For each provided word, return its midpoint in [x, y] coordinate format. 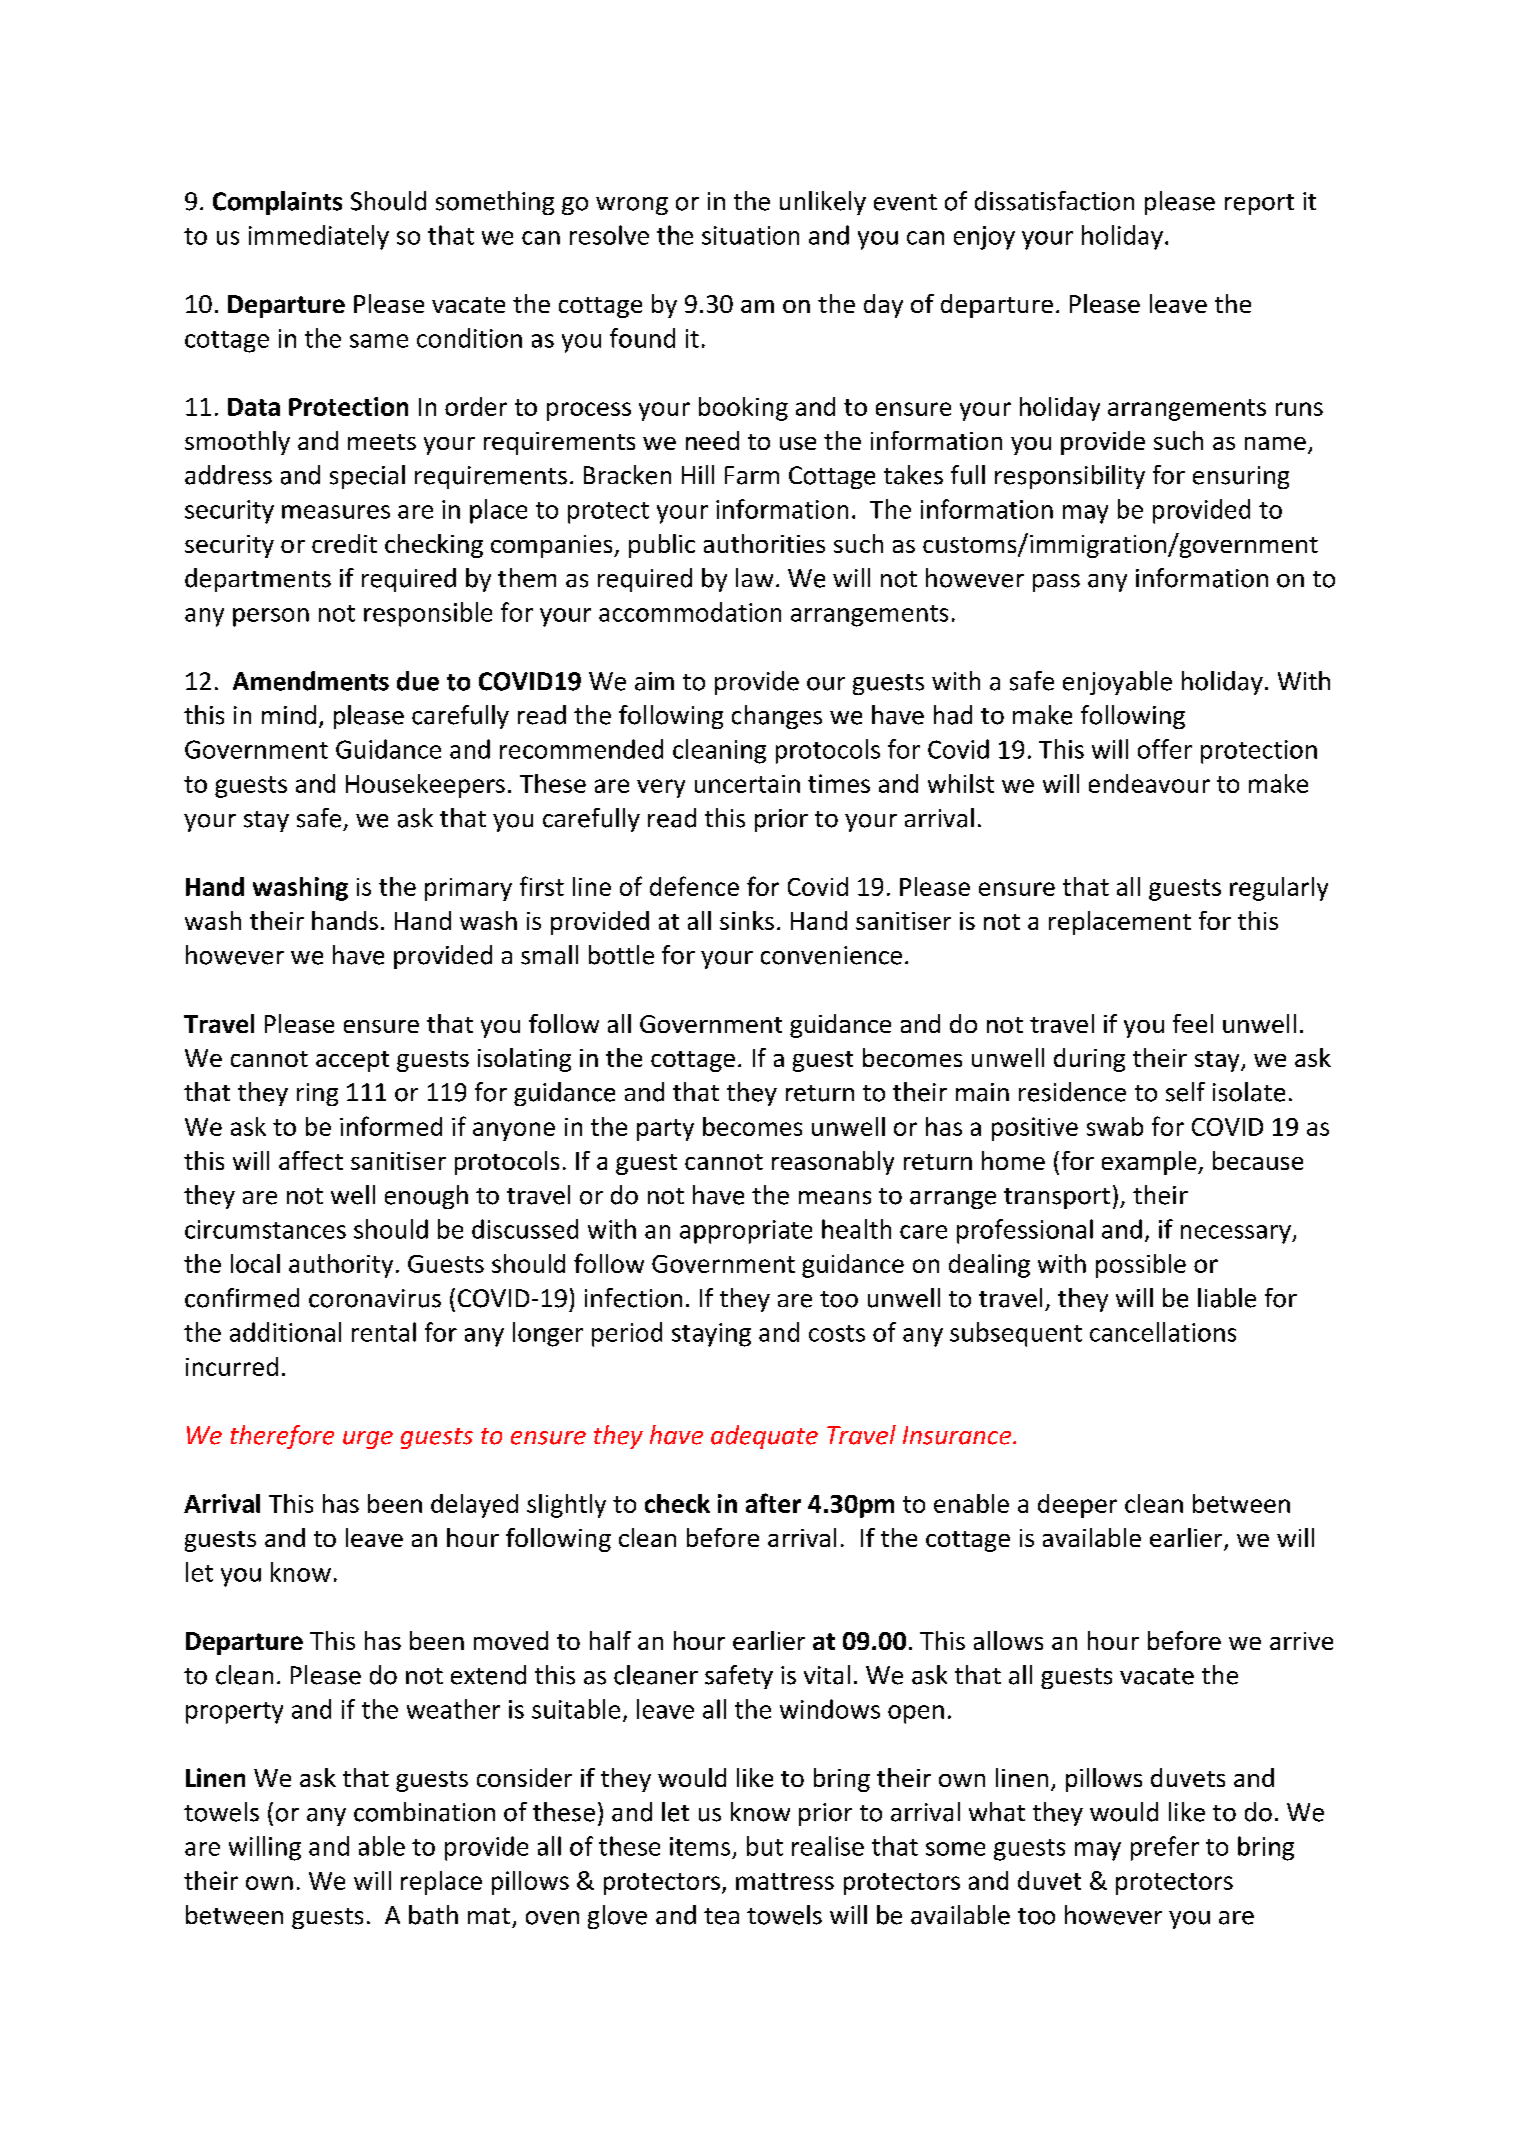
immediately [319, 237]
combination [424, 1812]
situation [750, 235]
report [1259, 204]
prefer [1165, 1848]
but [765, 1846]
